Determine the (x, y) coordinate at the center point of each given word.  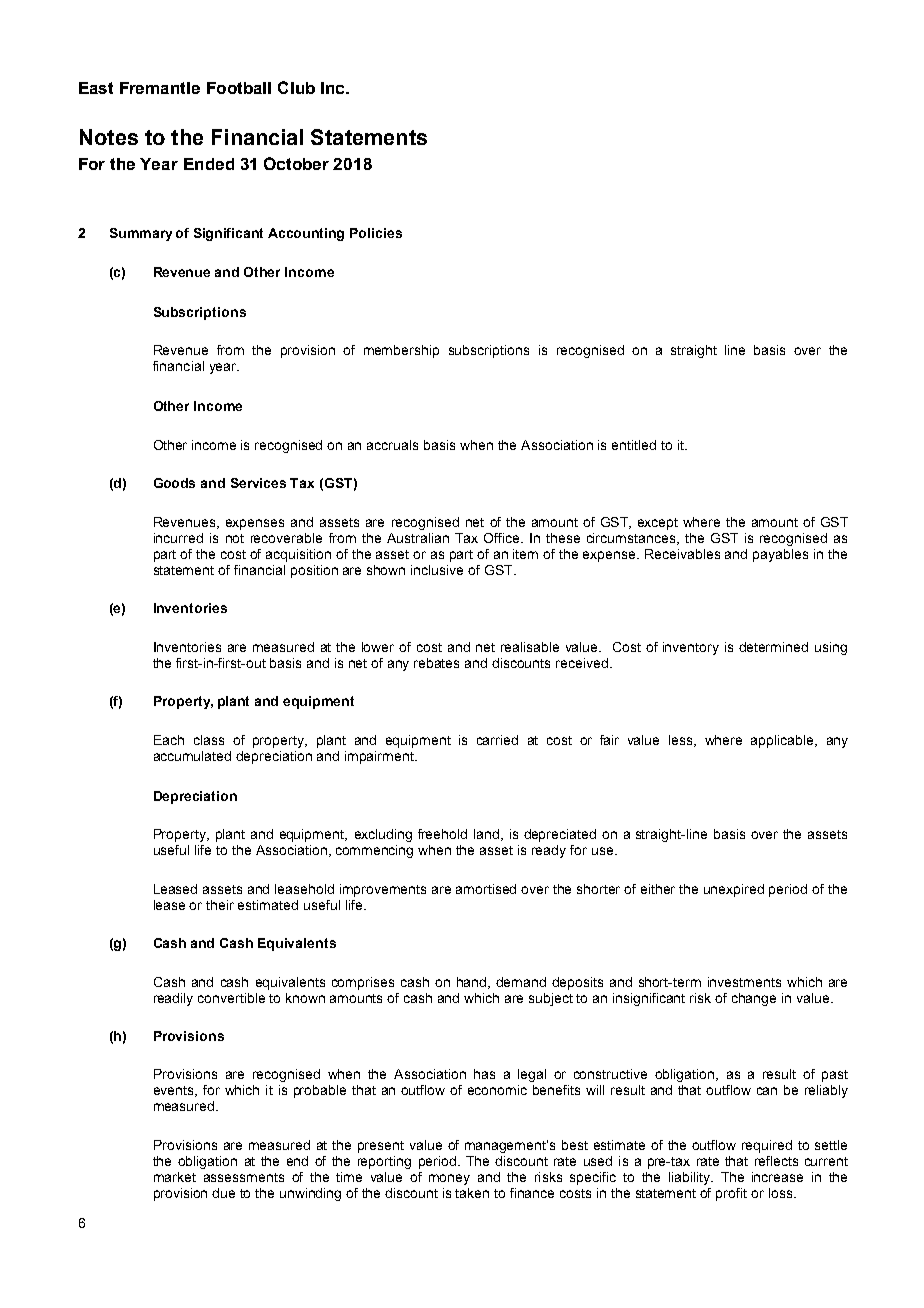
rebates (436, 663)
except (658, 524)
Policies (376, 233)
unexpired (734, 890)
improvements (383, 890)
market (175, 1177)
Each (169, 740)
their (220, 905)
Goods (174, 483)
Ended (209, 164)
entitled (634, 445)
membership (401, 351)
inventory (691, 648)
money (449, 1179)
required (767, 1146)
